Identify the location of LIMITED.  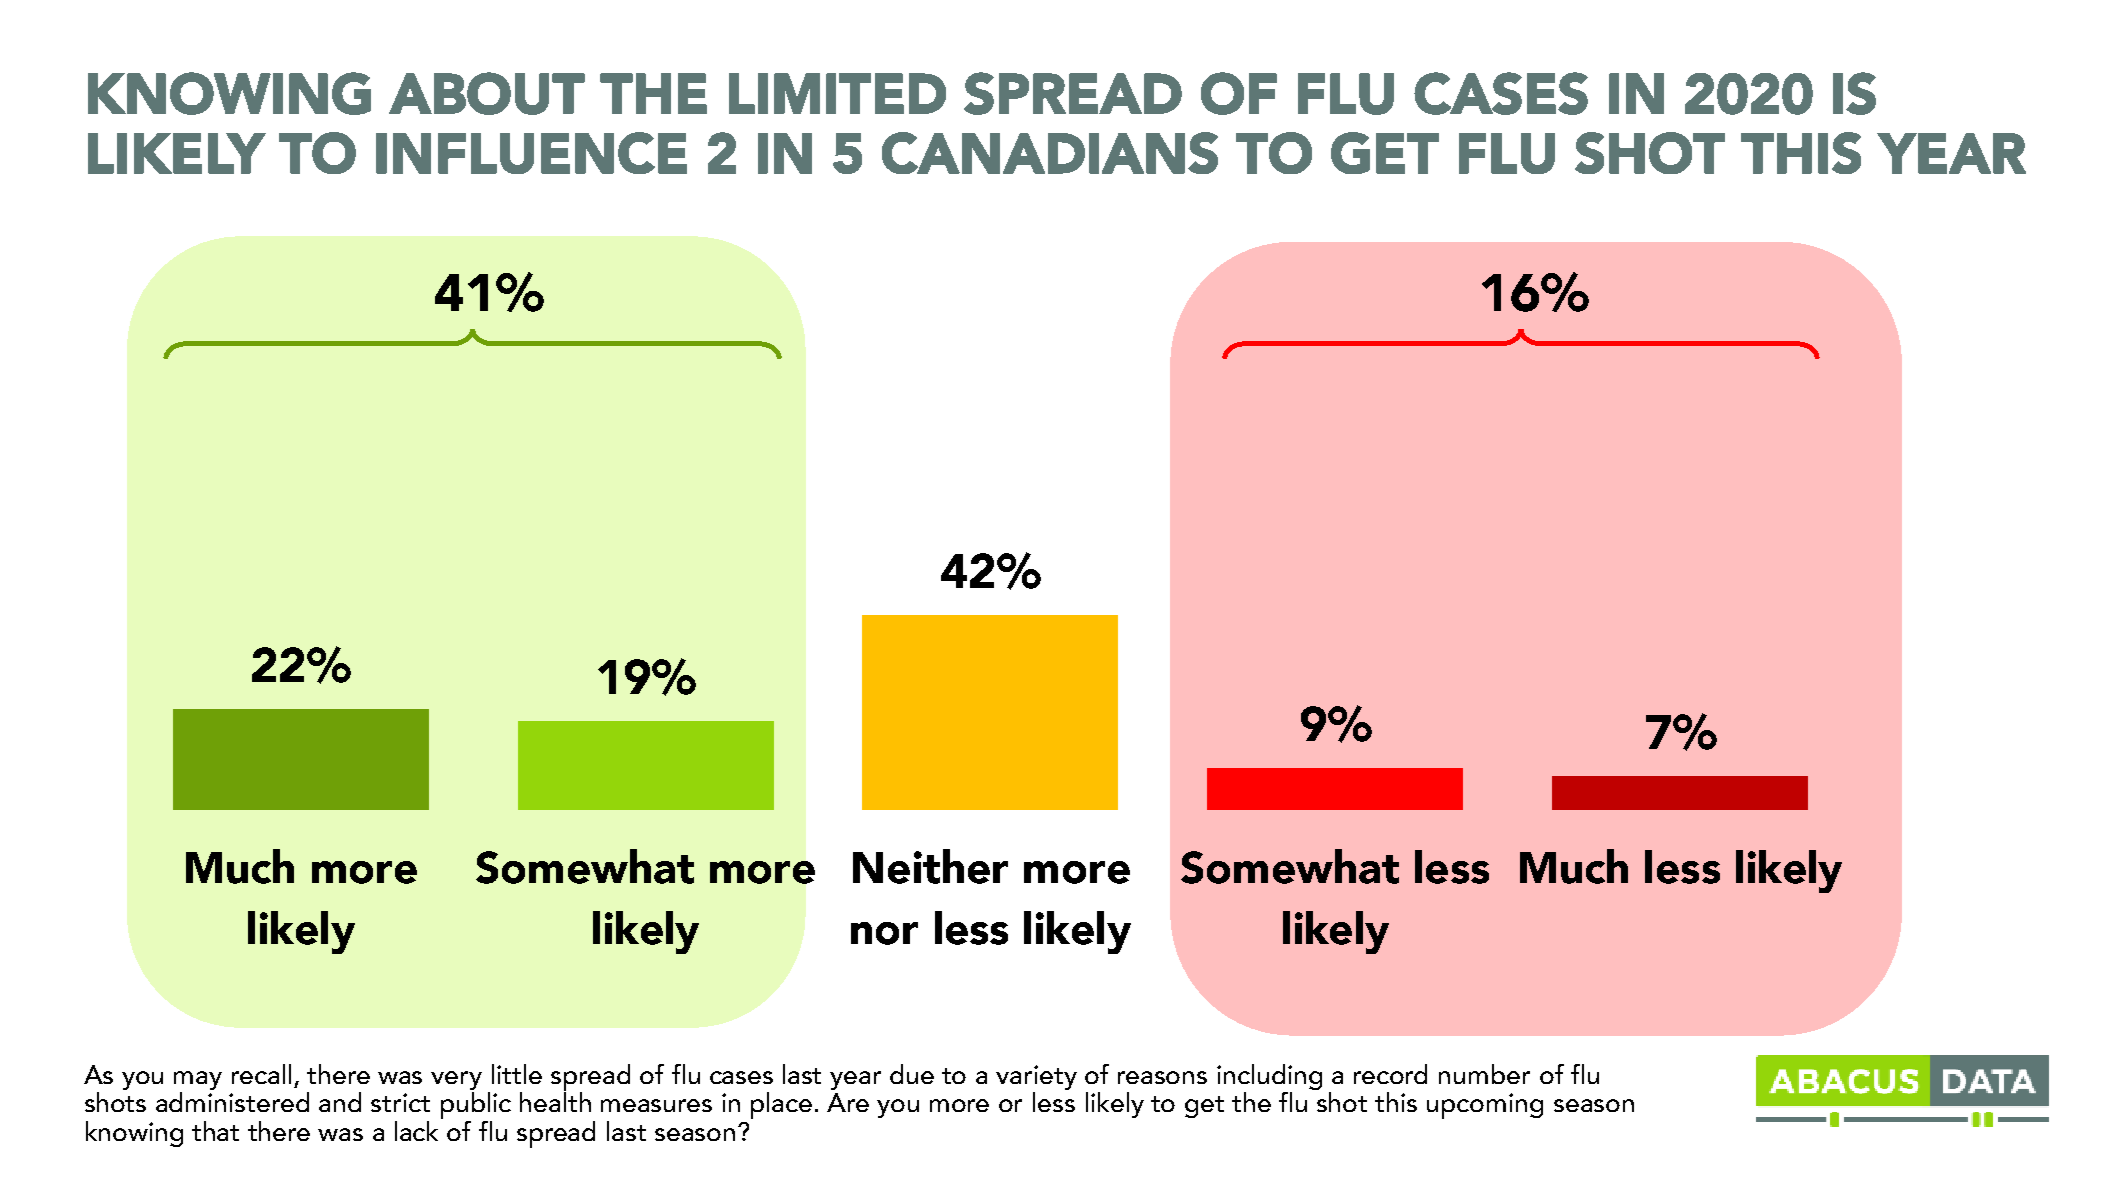
(837, 93).
